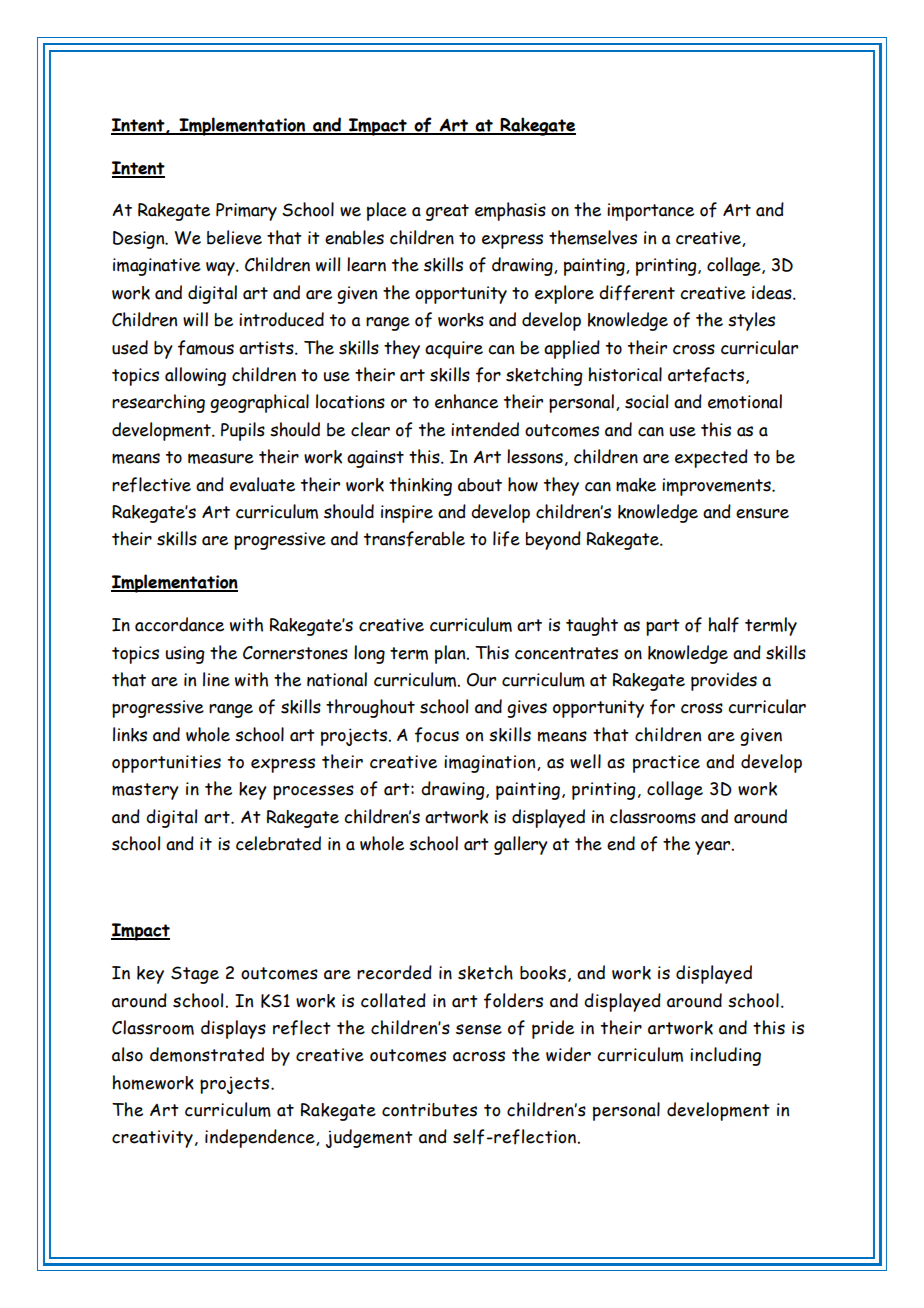 The height and width of the image is (1308, 924). Describe the element at coordinates (447, 212) in the image. I see `great` at that location.
